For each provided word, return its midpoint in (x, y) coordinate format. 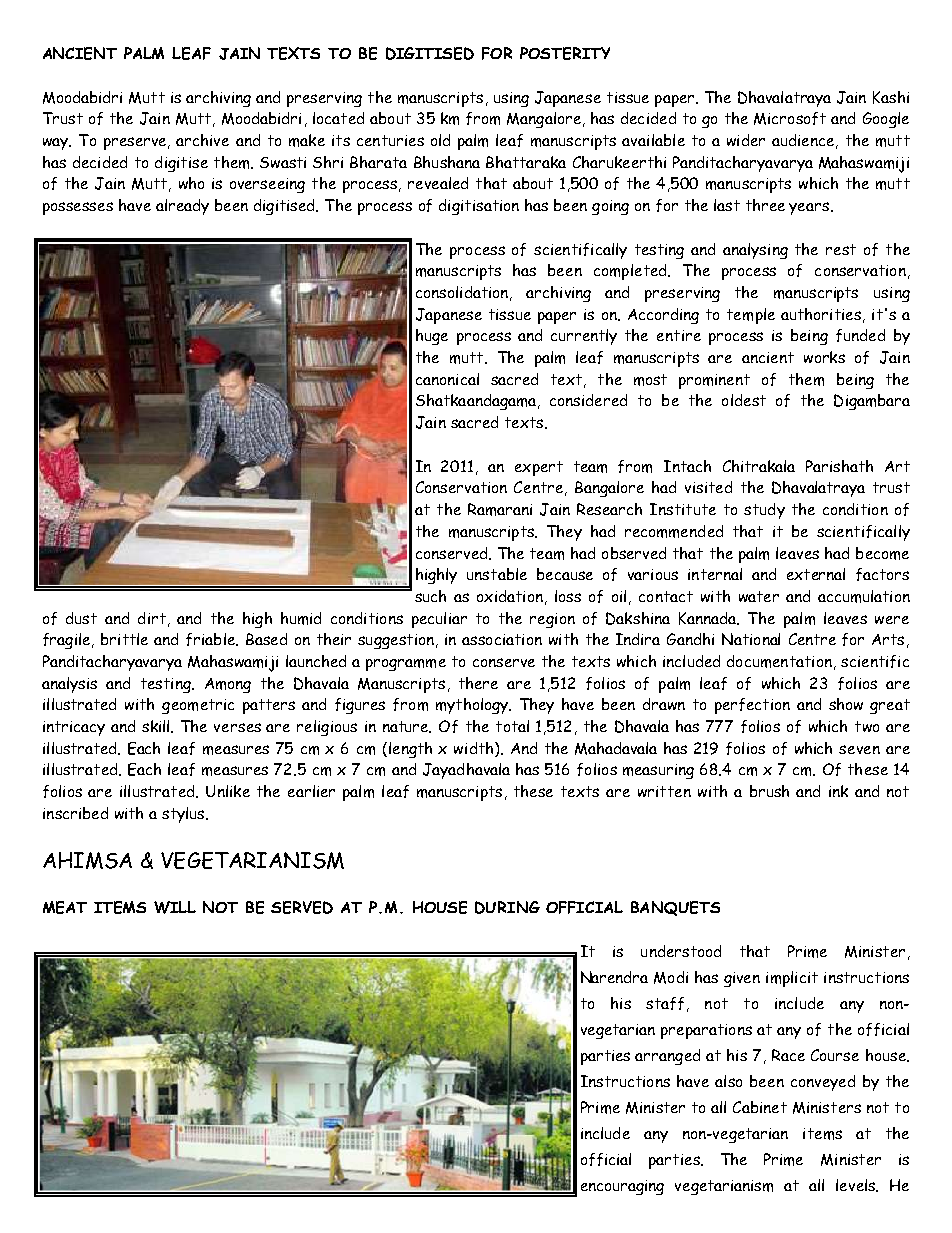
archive (202, 140)
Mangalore (544, 120)
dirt (152, 618)
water (759, 596)
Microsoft (790, 118)
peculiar (439, 620)
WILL (175, 907)
